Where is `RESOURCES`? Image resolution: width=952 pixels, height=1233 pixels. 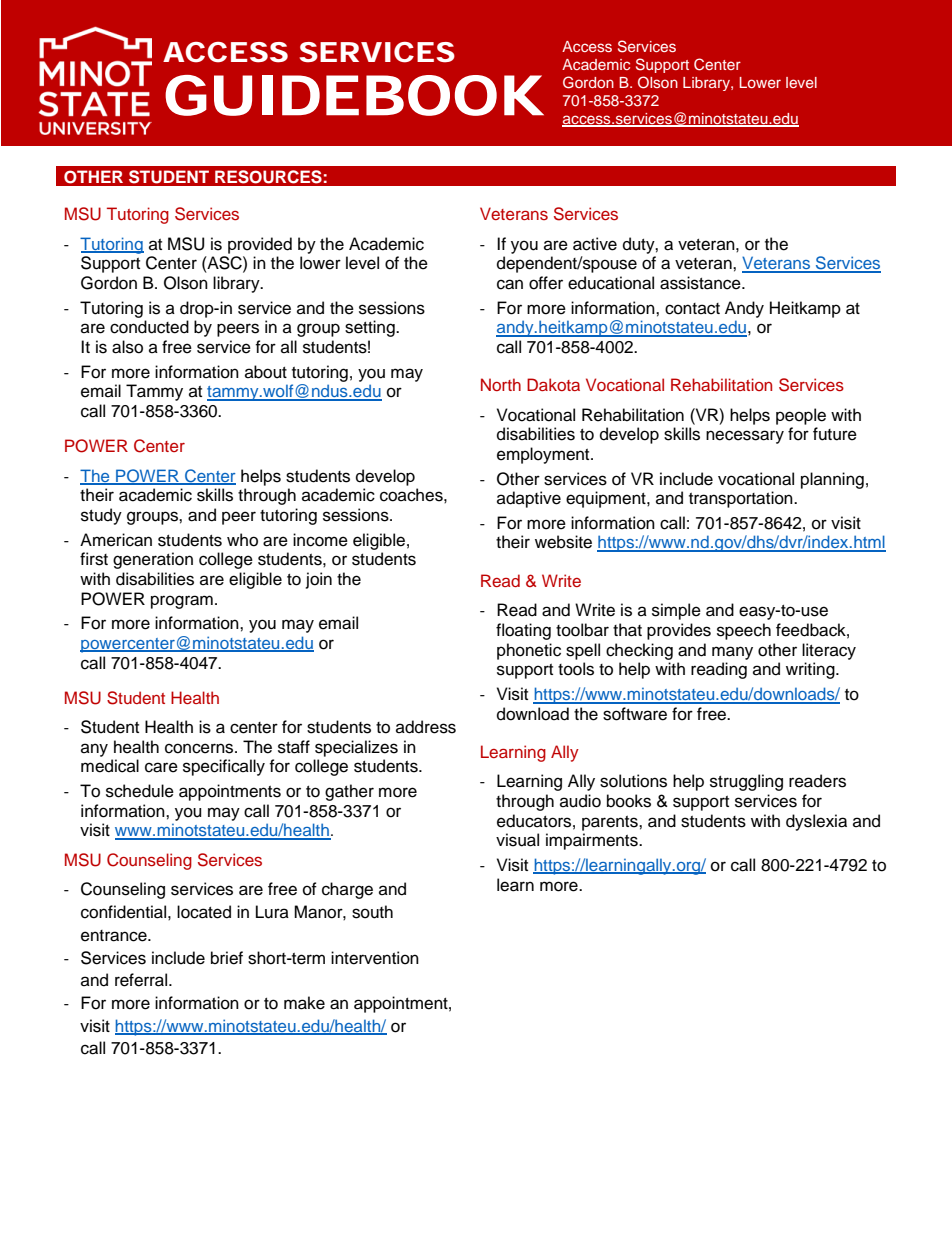
RESOURCES is located at coordinates (268, 177).
